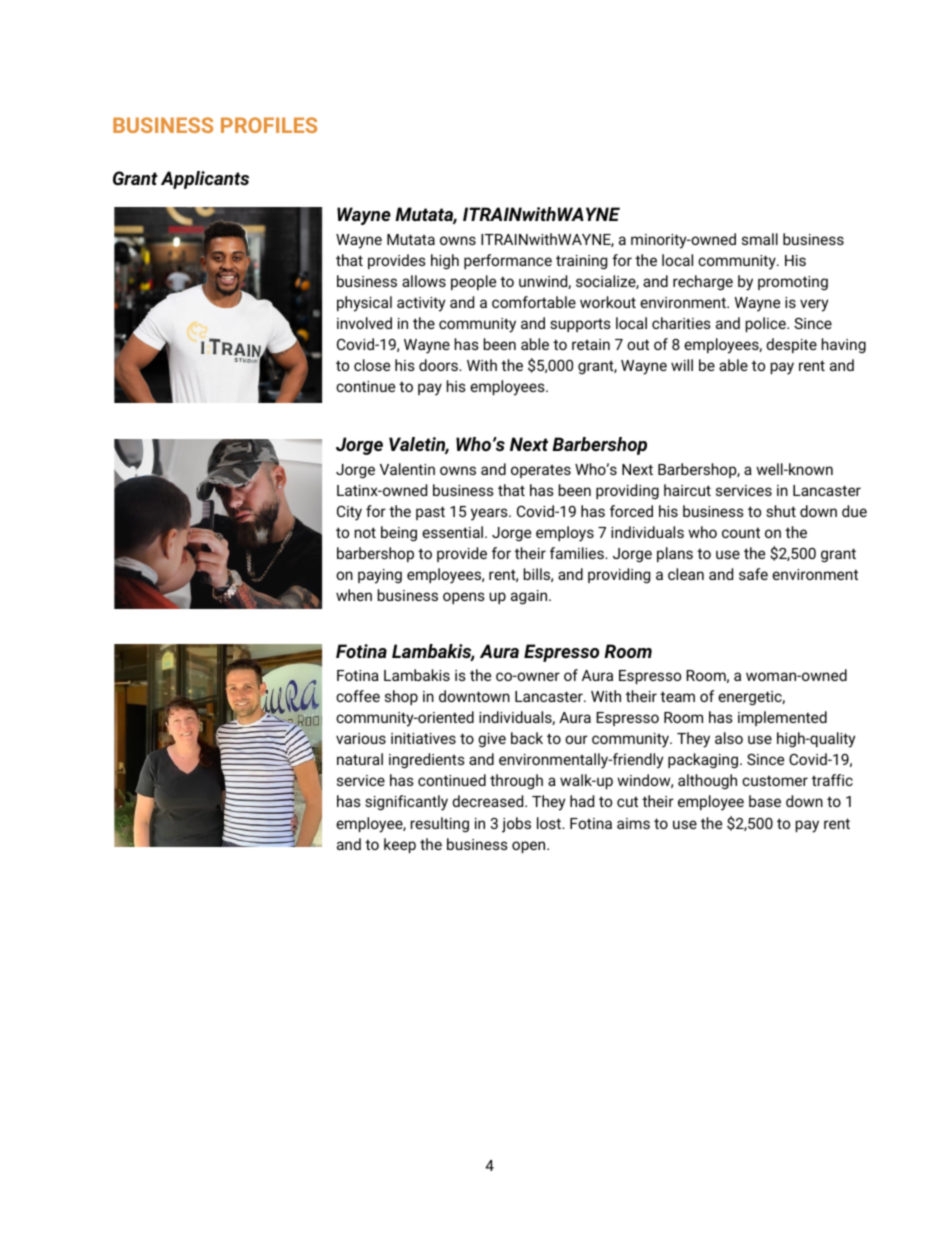 The height and width of the image is (1233, 952). What do you see at coordinates (767, 324) in the image?
I see `police` at bounding box center [767, 324].
